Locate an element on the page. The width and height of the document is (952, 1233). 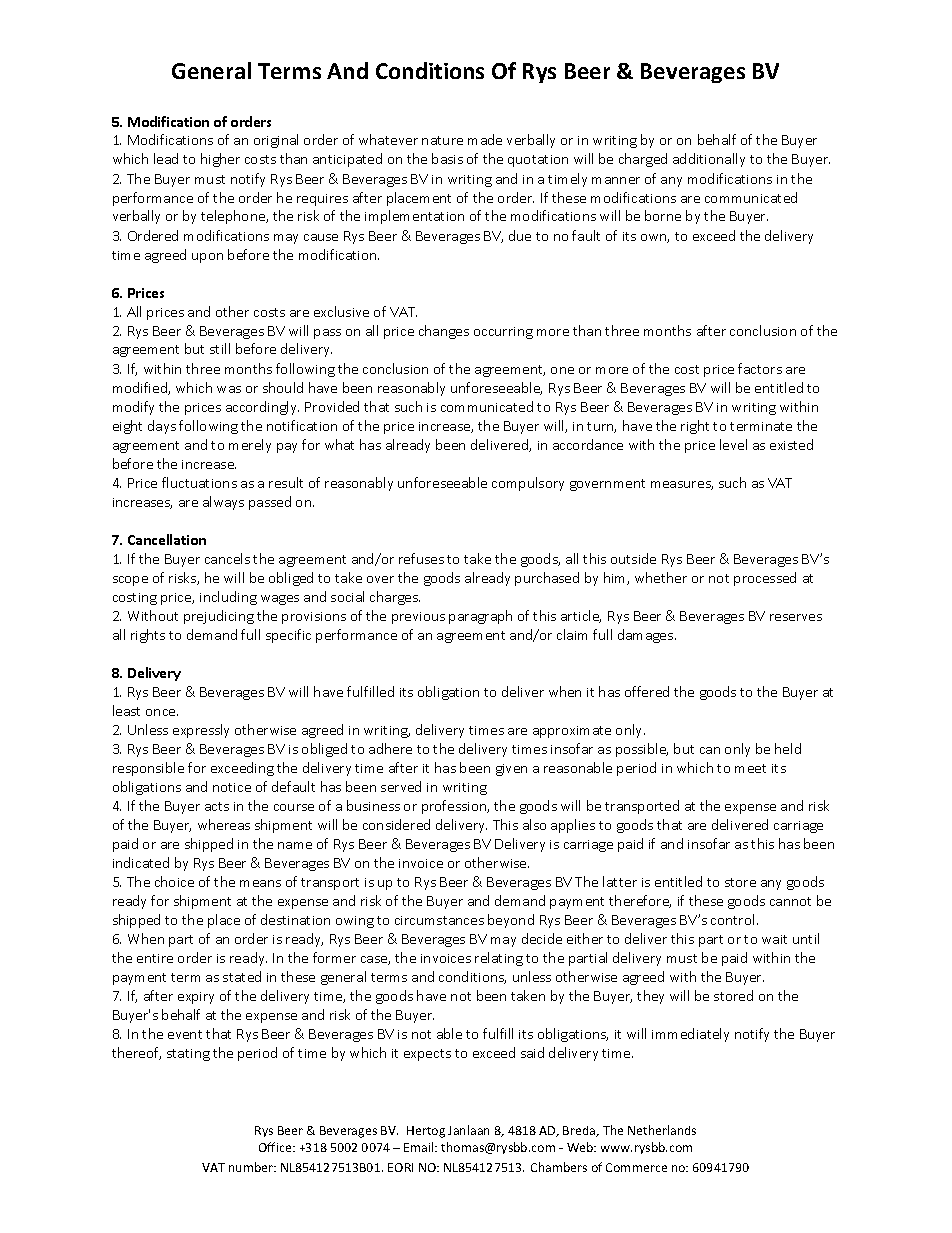
basis is located at coordinates (447, 158).
